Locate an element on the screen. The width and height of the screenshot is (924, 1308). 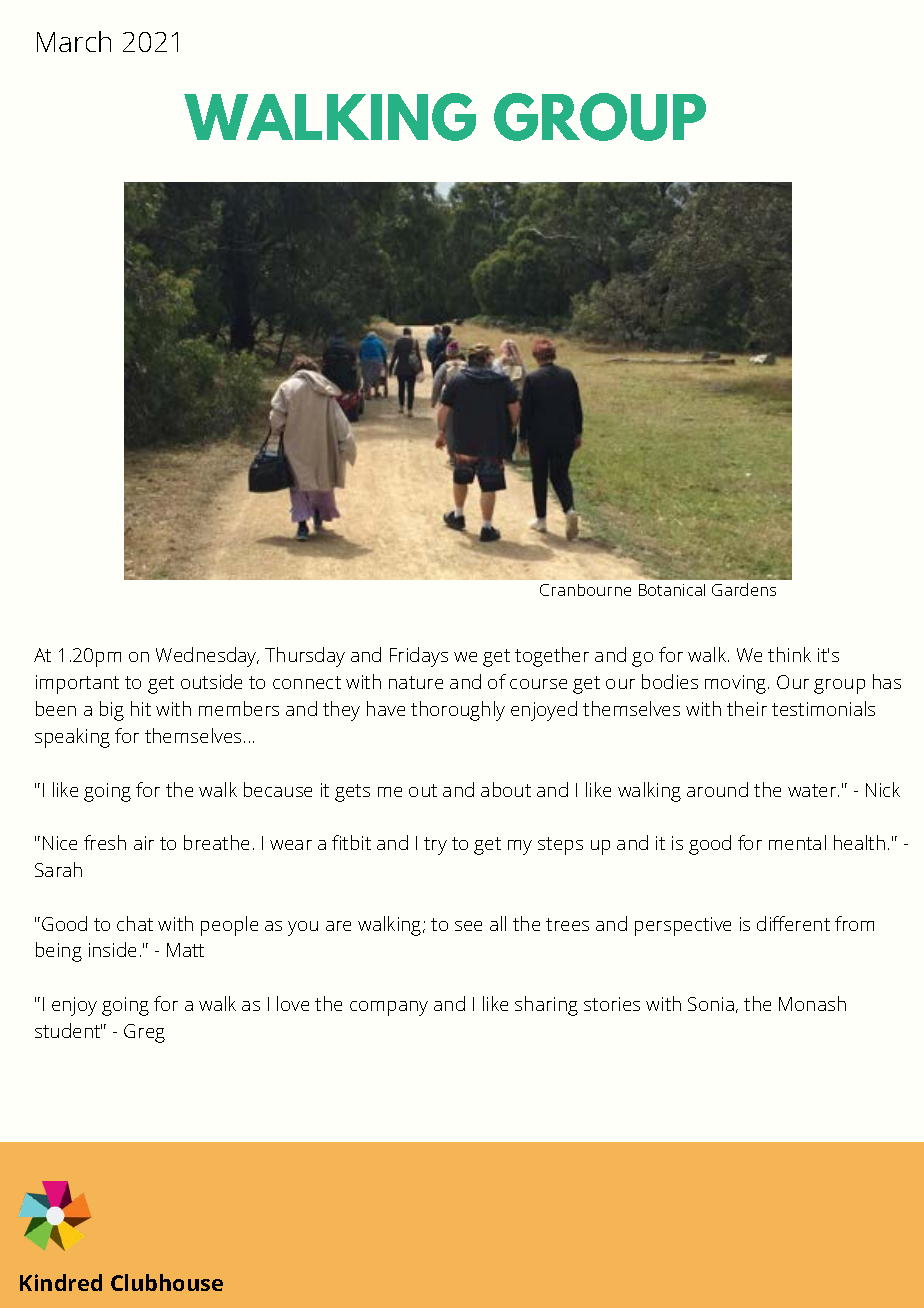
March is located at coordinates (74, 41).
